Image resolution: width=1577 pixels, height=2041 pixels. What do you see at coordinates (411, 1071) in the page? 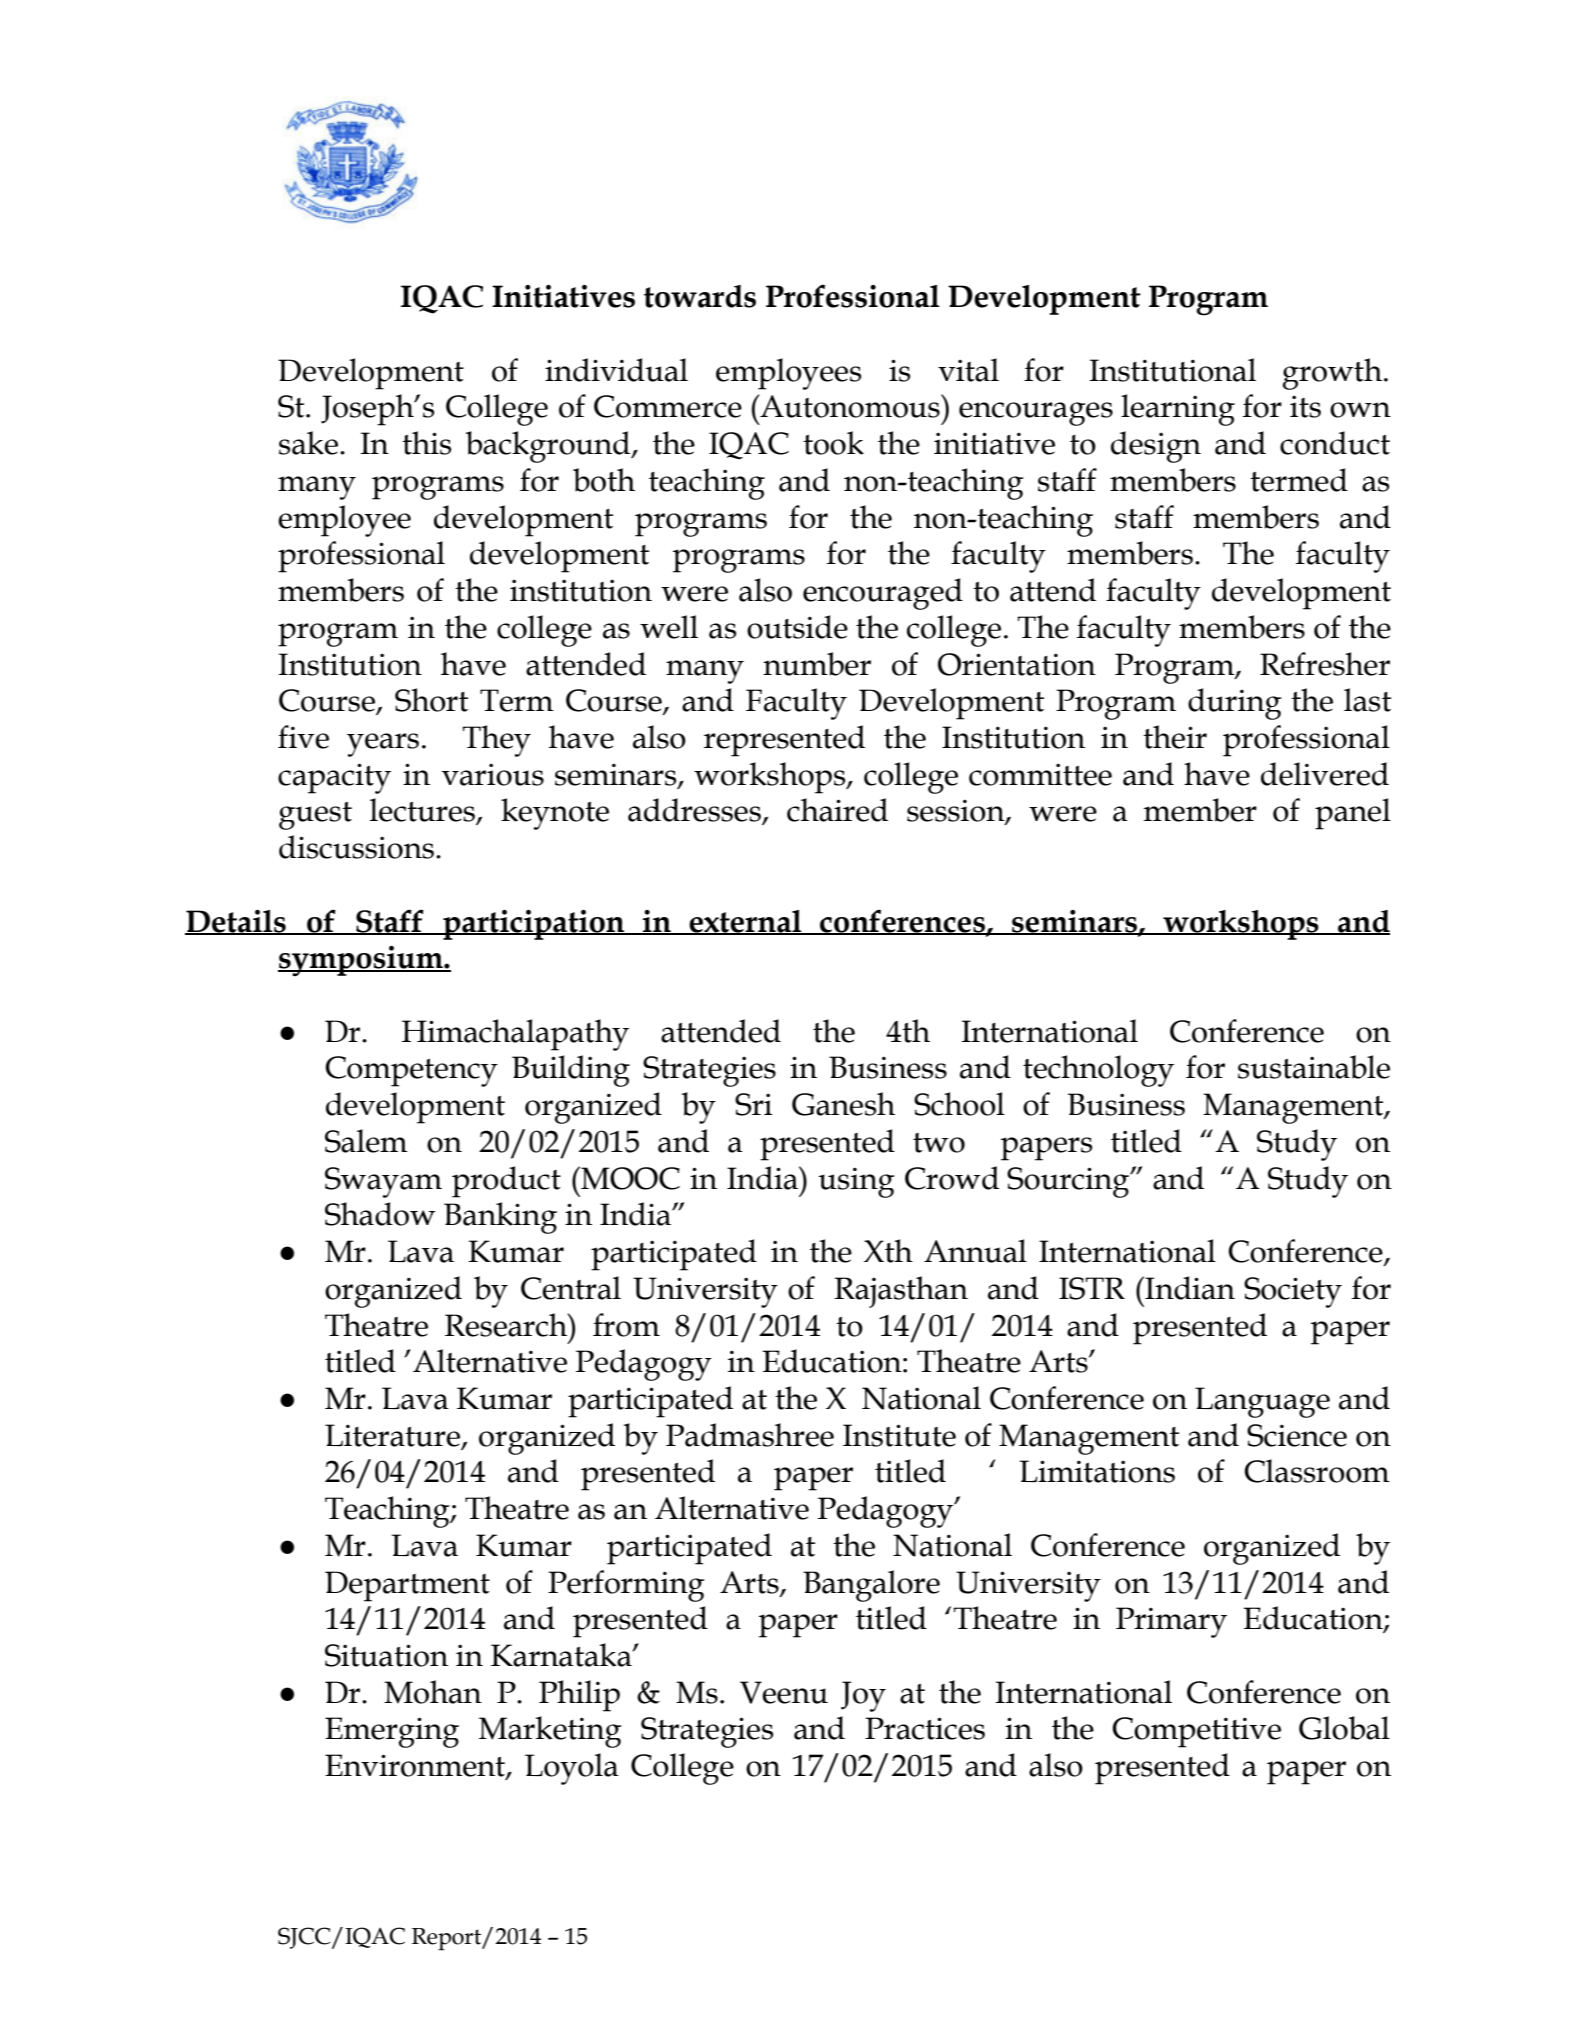
I see `Competency` at bounding box center [411, 1071].
